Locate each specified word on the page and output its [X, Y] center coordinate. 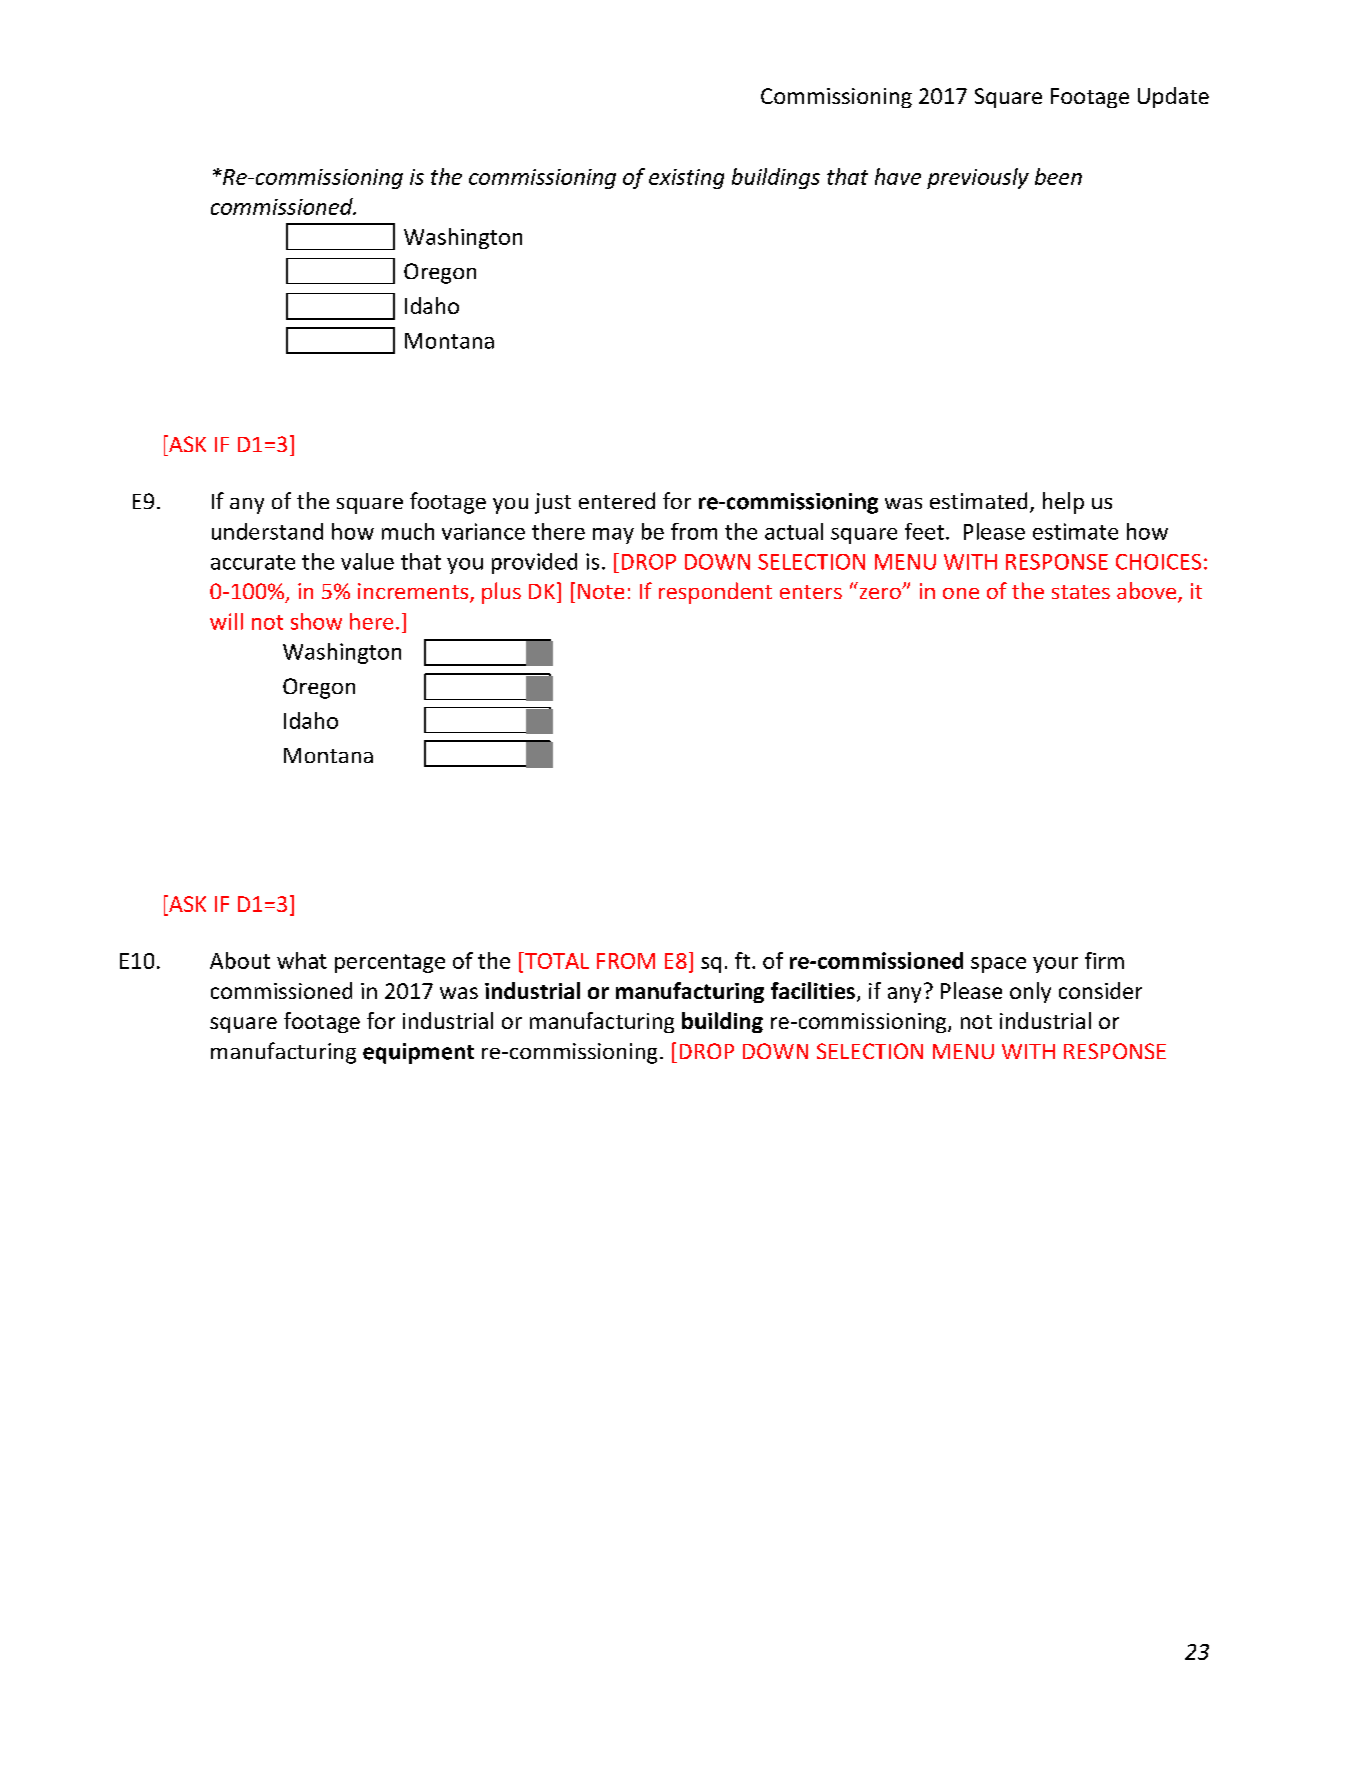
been [1058, 176]
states [1081, 592]
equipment [418, 1053]
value [367, 561]
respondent [715, 593]
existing [686, 179]
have [898, 176]
